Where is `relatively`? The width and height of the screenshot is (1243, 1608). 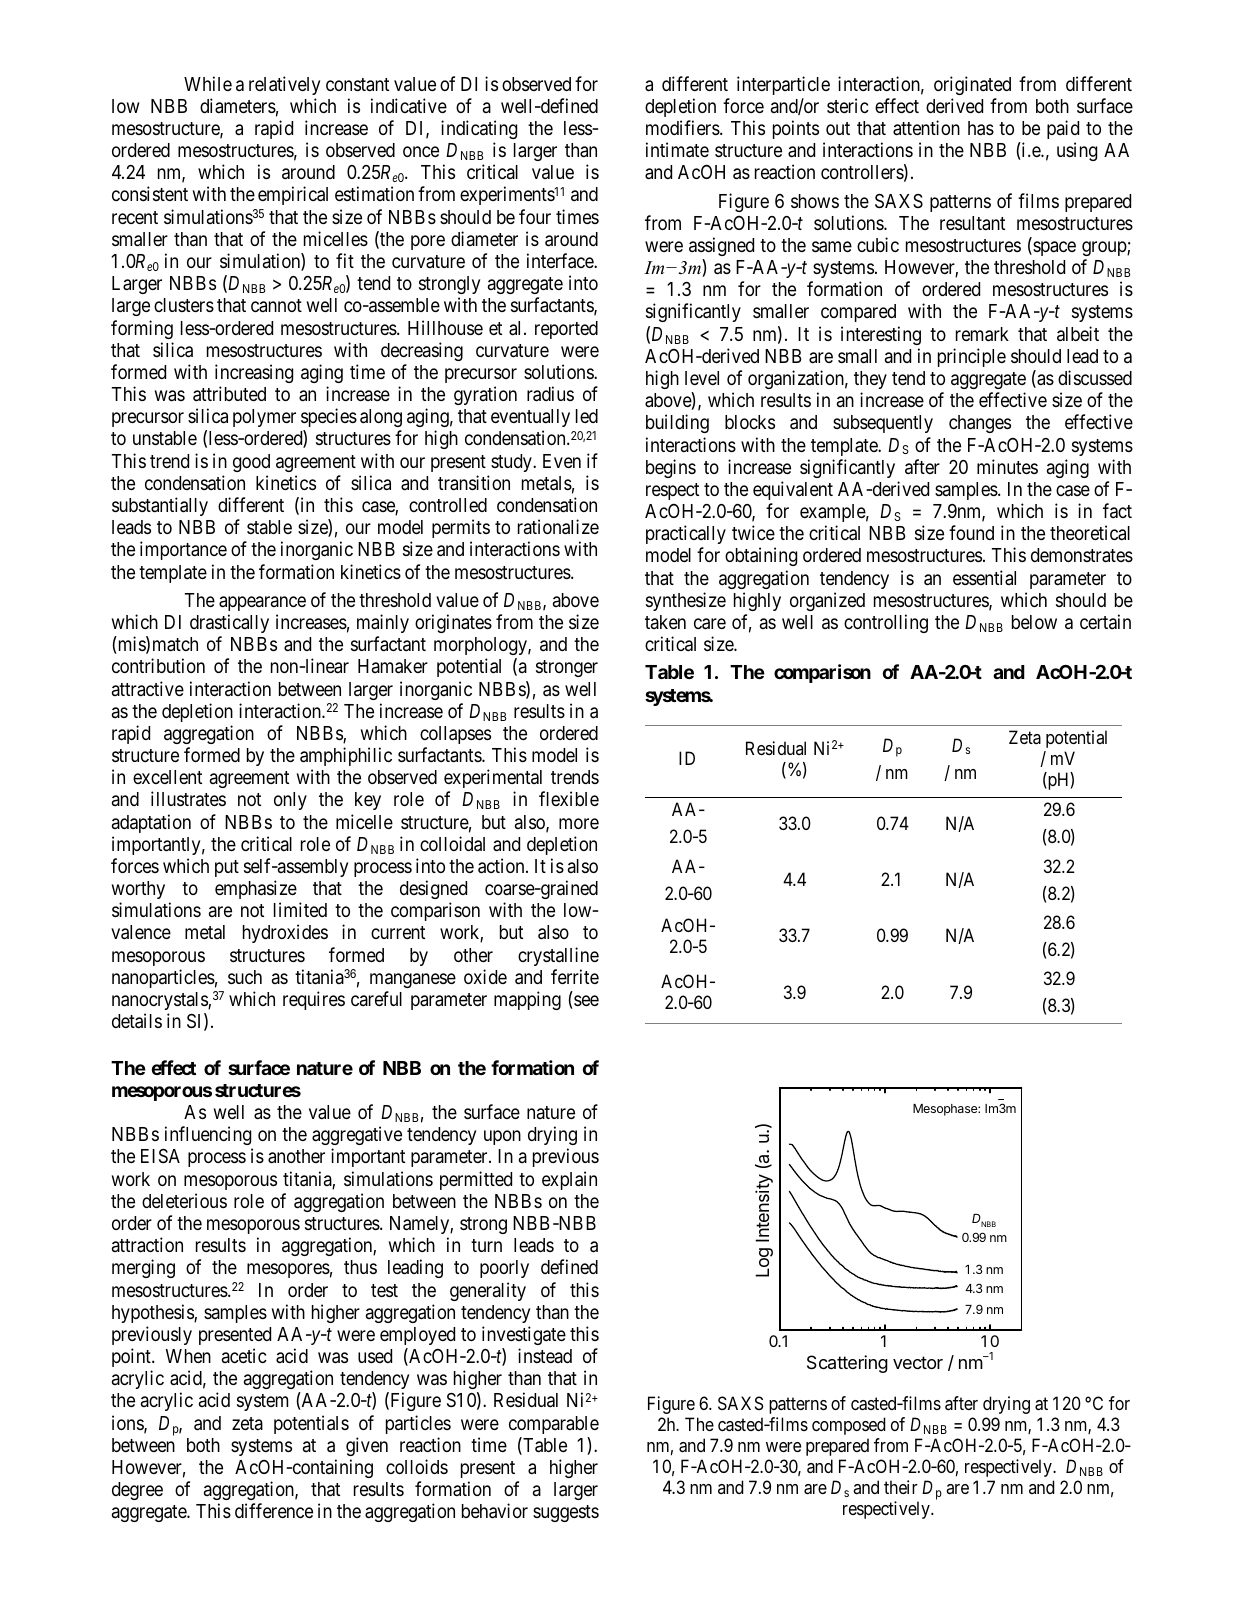
relatively is located at coordinates (284, 85).
